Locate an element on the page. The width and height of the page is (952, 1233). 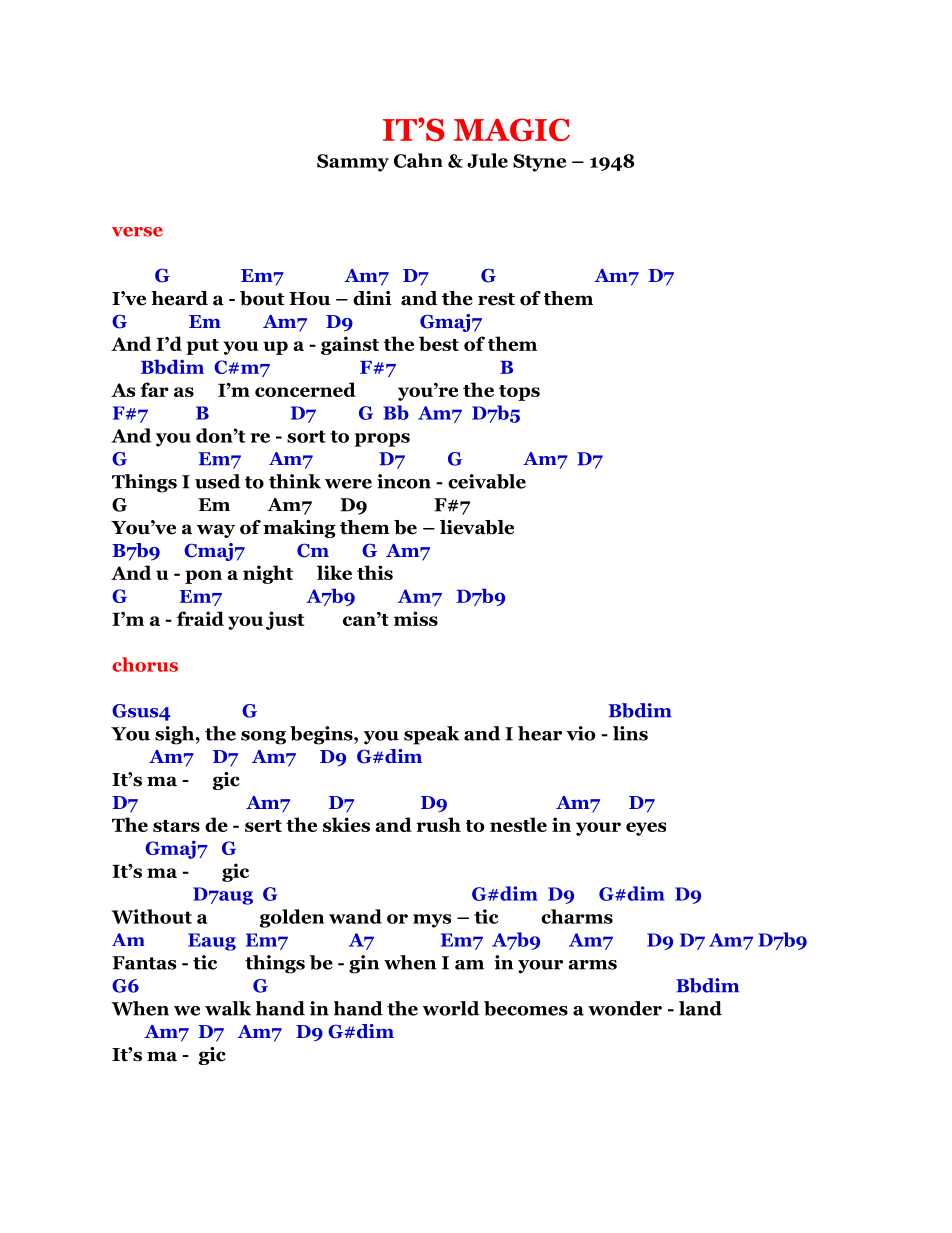
vio is located at coordinates (581, 733).
